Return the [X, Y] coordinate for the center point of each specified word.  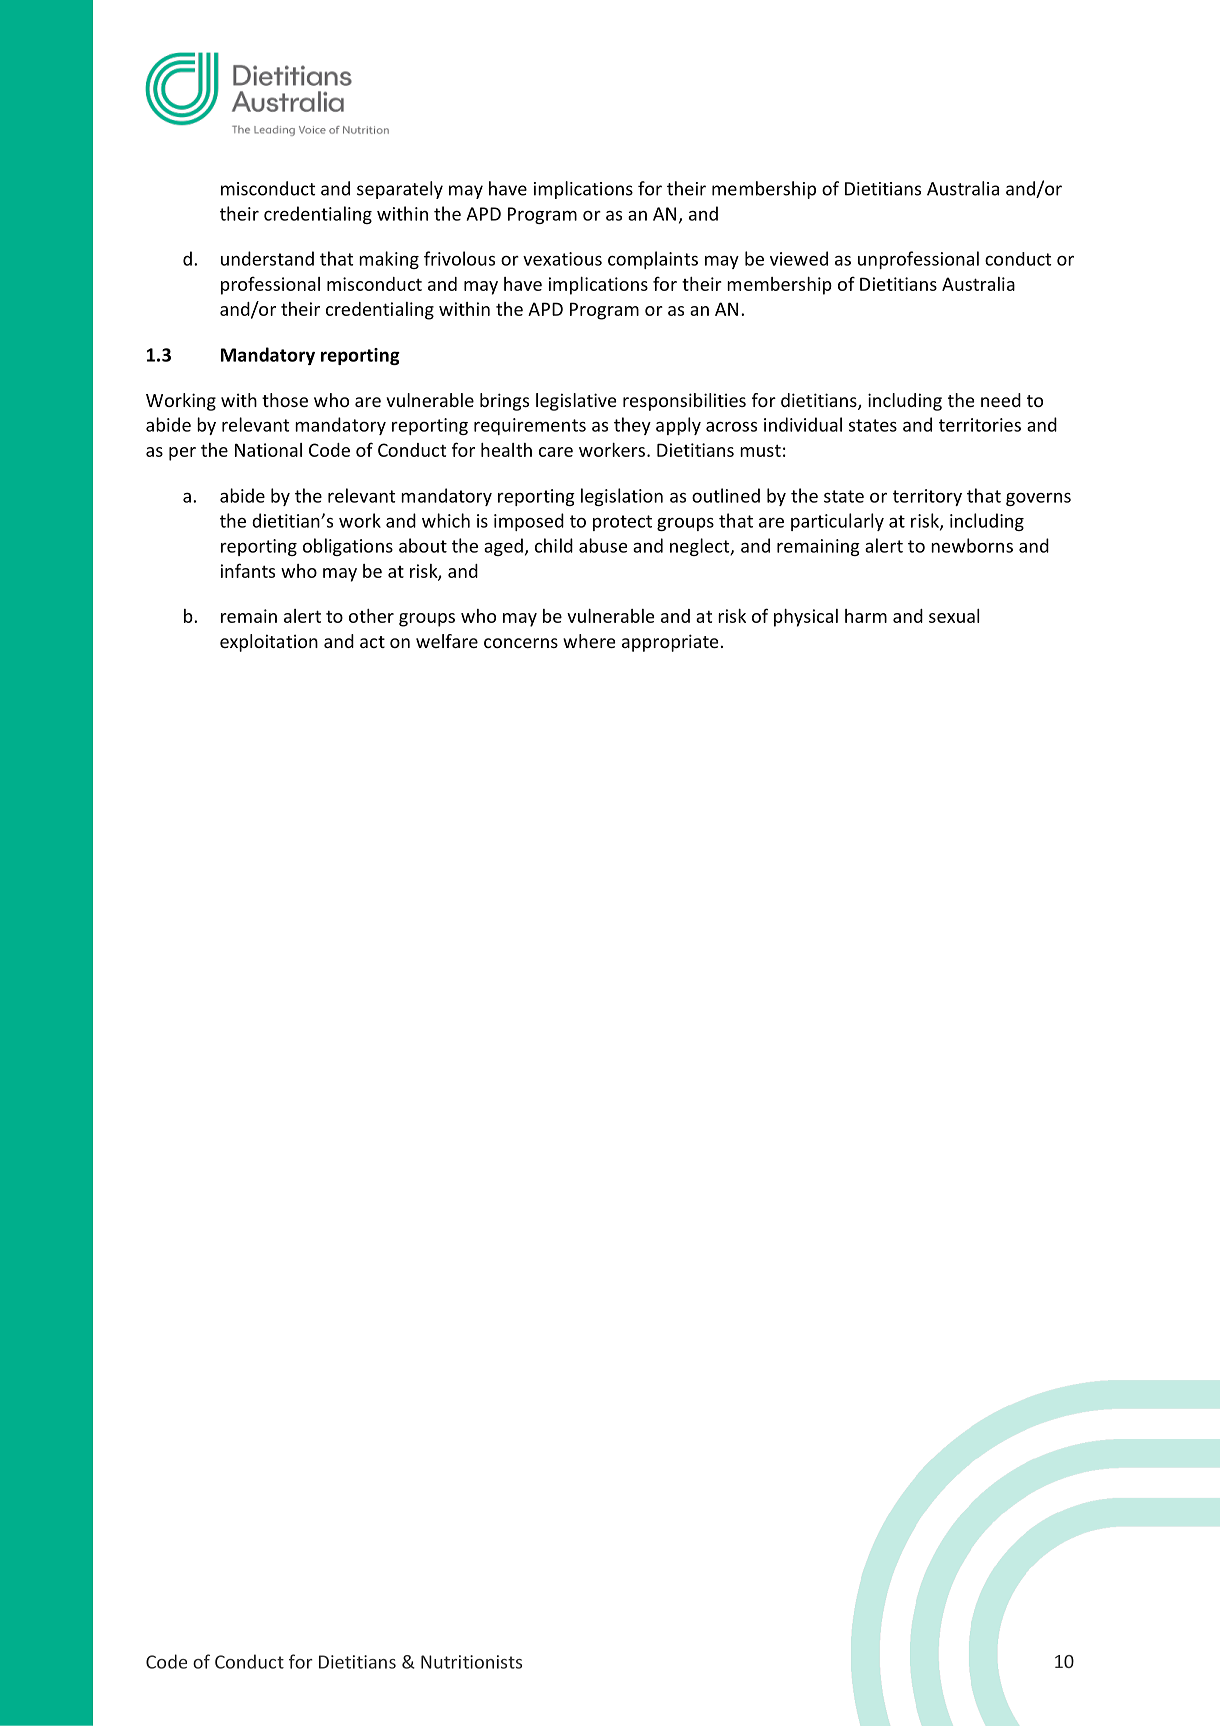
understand [267, 258]
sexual [954, 616]
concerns [521, 643]
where [589, 641]
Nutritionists [471, 1662]
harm [866, 616]
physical [806, 618]
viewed [799, 258]
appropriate [670, 643]
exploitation [269, 643]
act [372, 642]
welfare [447, 641]
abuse [603, 545]
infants [248, 570]
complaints [653, 260]
